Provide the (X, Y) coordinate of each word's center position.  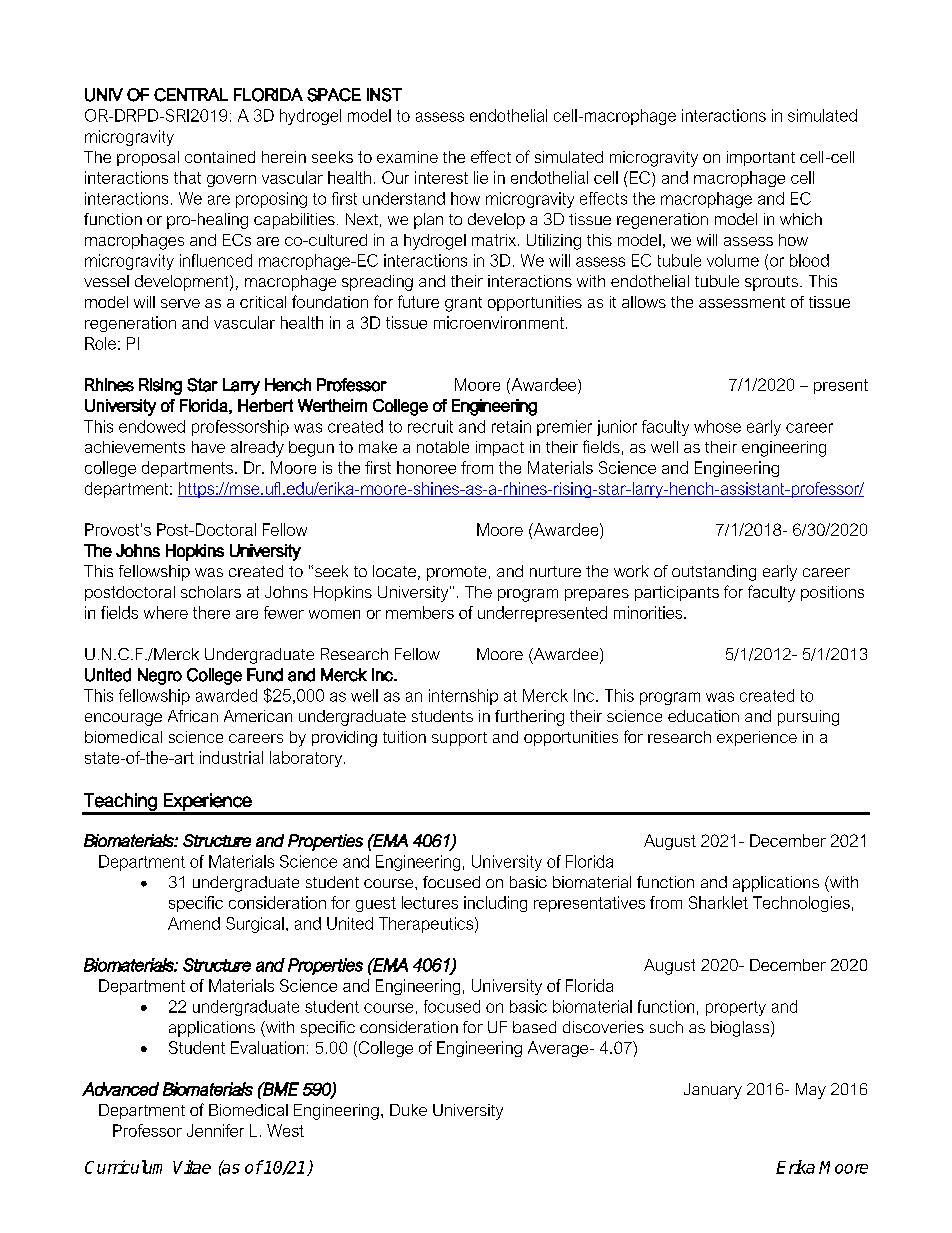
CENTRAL (191, 95)
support (459, 739)
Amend (194, 923)
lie (481, 177)
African (193, 716)
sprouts (773, 283)
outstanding (714, 573)
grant (463, 304)
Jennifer (215, 1130)
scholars (211, 592)
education (703, 716)
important (761, 158)
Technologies (801, 904)
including (495, 904)
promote (456, 573)
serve (180, 303)
